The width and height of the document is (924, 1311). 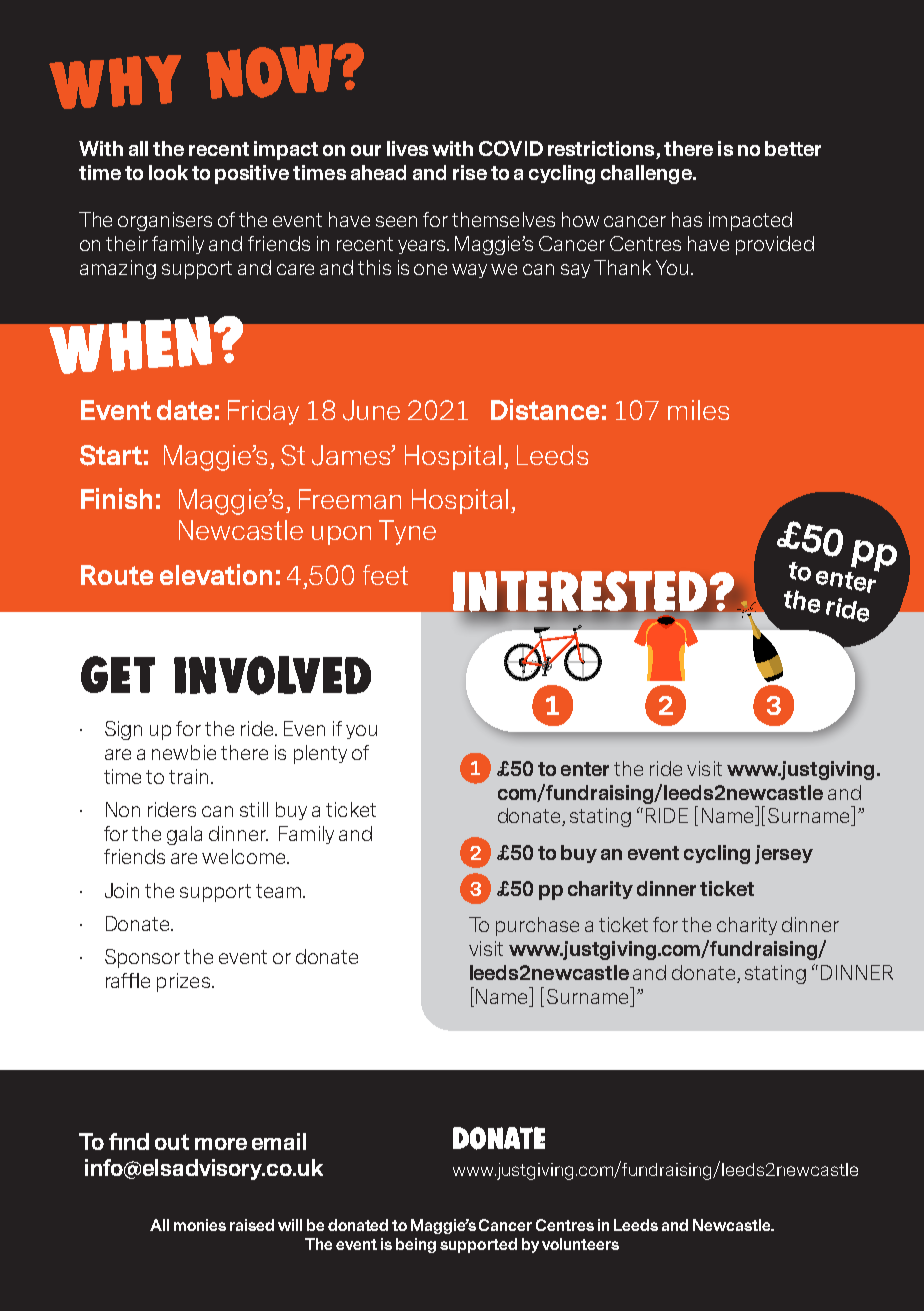 I want to click on rise, so click(x=470, y=172).
